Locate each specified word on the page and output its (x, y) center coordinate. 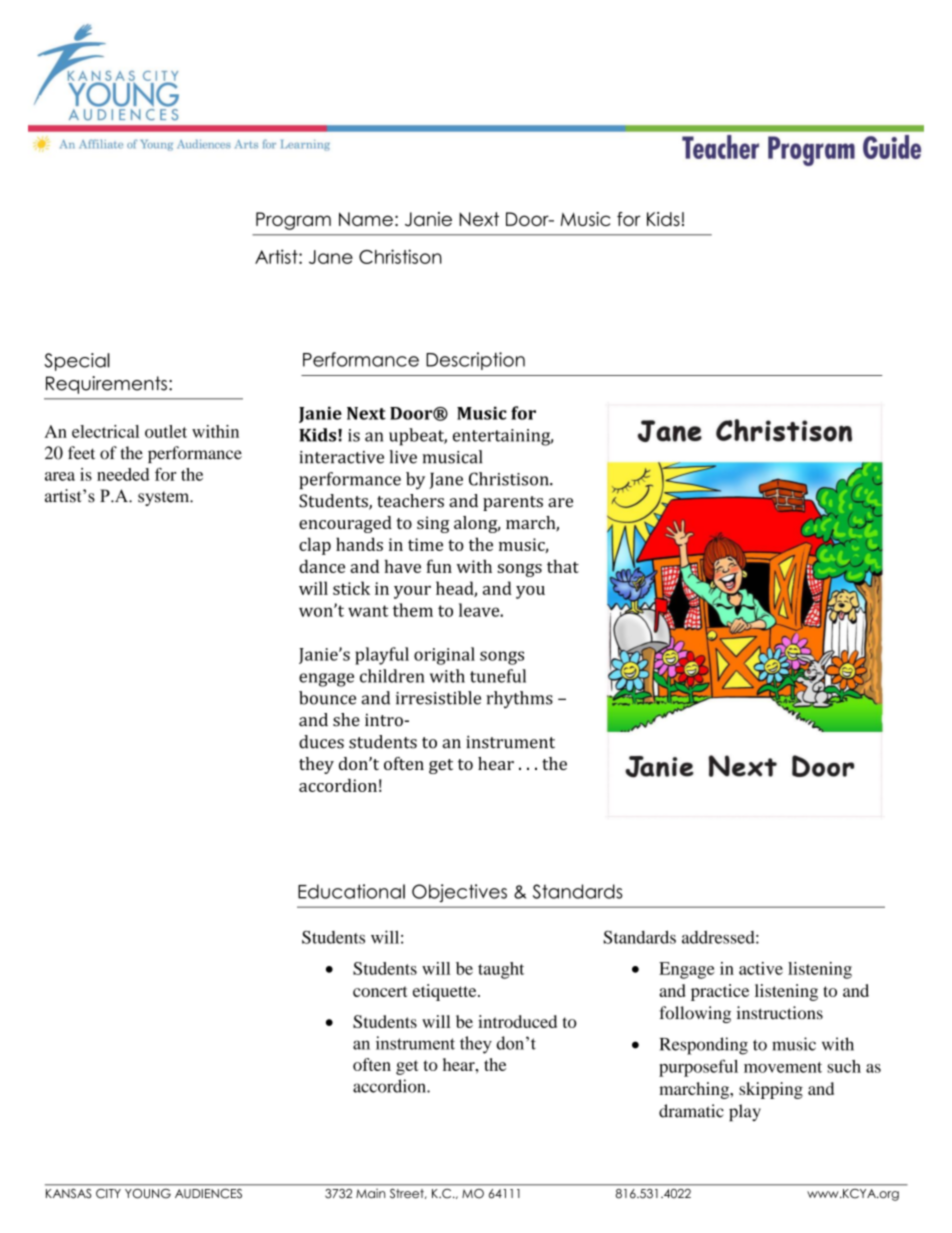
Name (366, 219)
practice (720, 992)
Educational (351, 891)
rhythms (519, 699)
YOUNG (148, 1193)
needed (123, 474)
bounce (327, 698)
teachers (410, 501)
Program (293, 221)
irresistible (438, 698)
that (563, 566)
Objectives (459, 893)
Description (475, 361)
